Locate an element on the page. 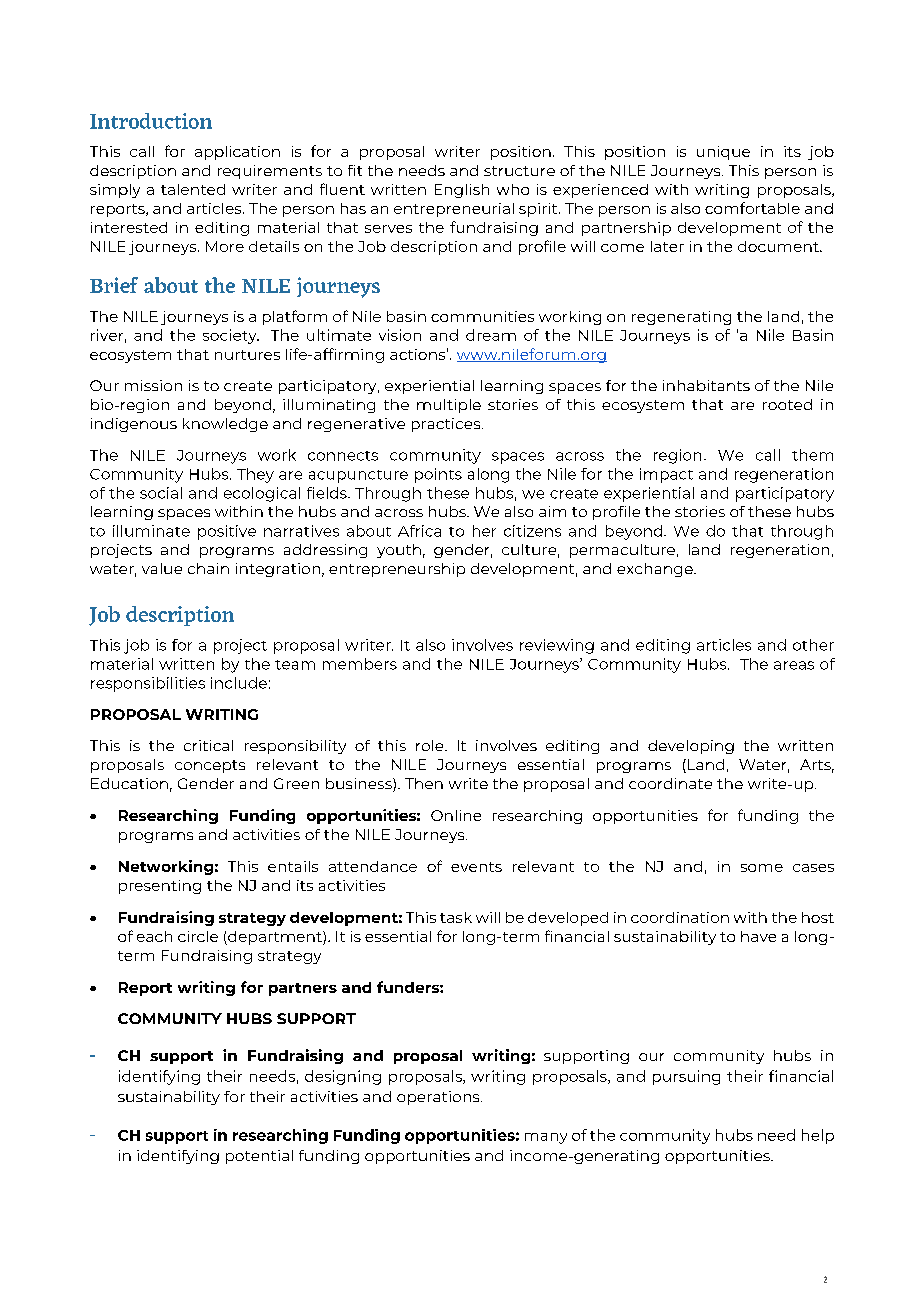 The height and width of the image is (1309, 924). points is located at coordinates (438, 475).
